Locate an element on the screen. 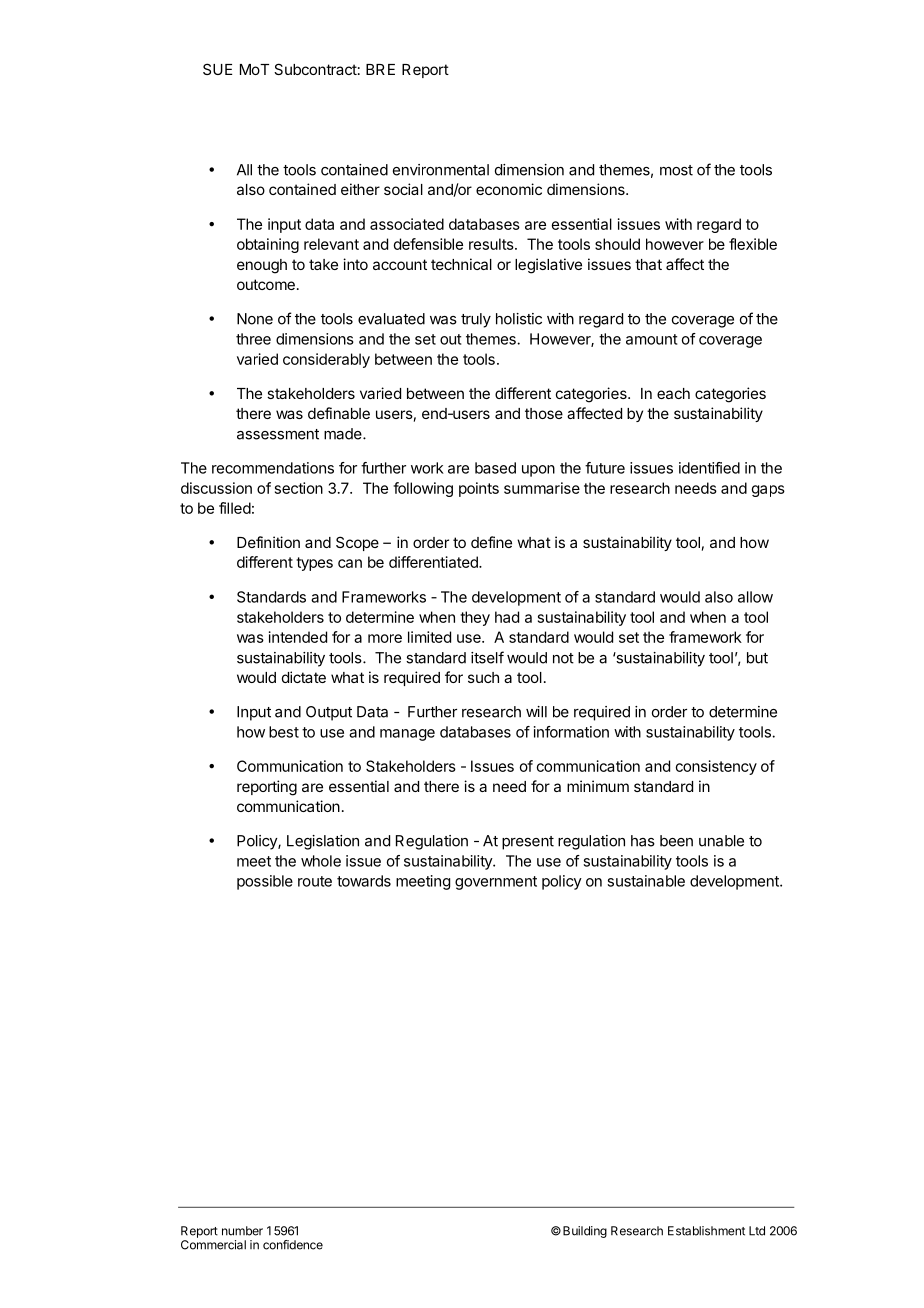 The height and width of the screenshot is (1308, 924). most is located at coordinates (676, 170).
